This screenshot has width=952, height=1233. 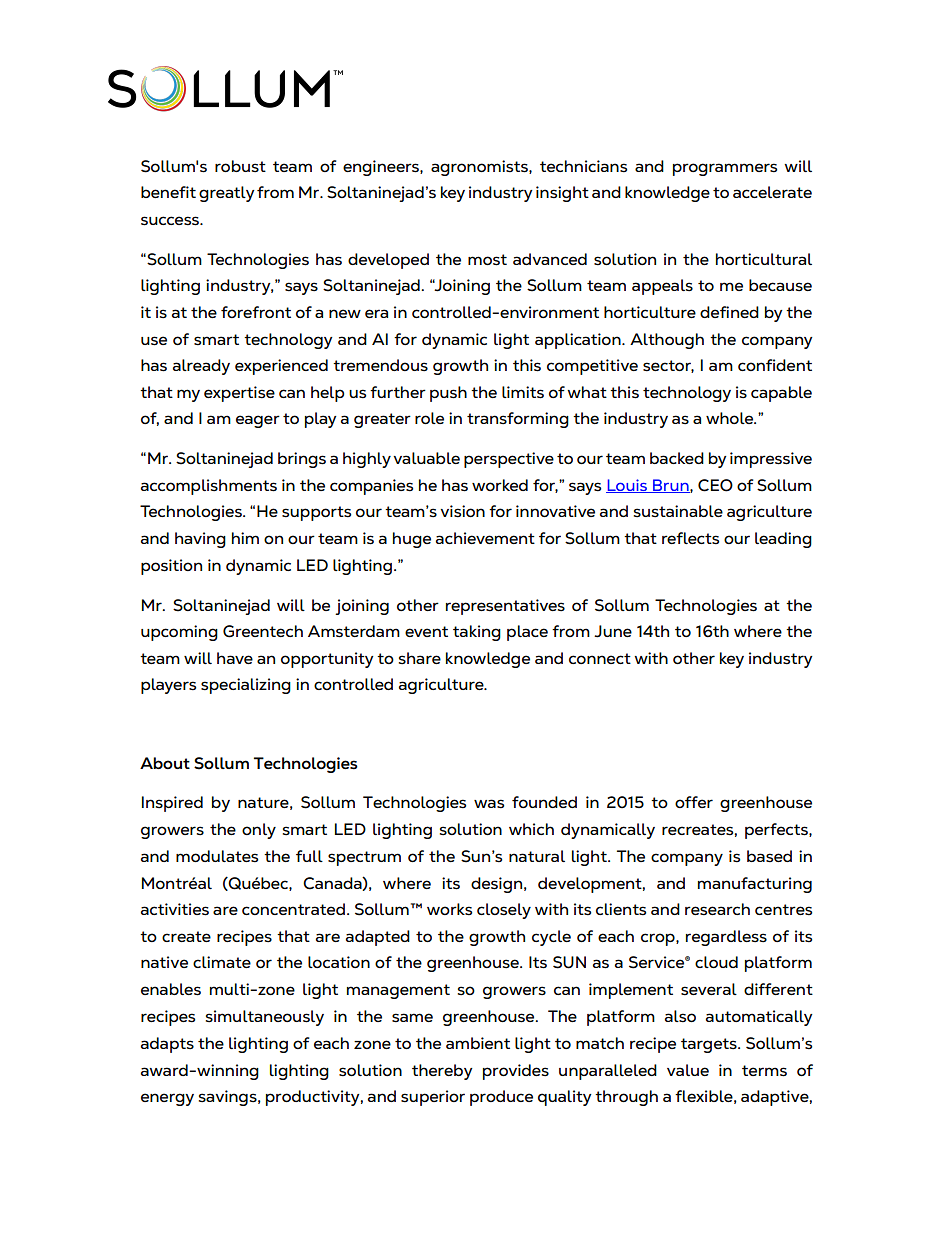 I want to click on taking, so click(x=477, y=633).
